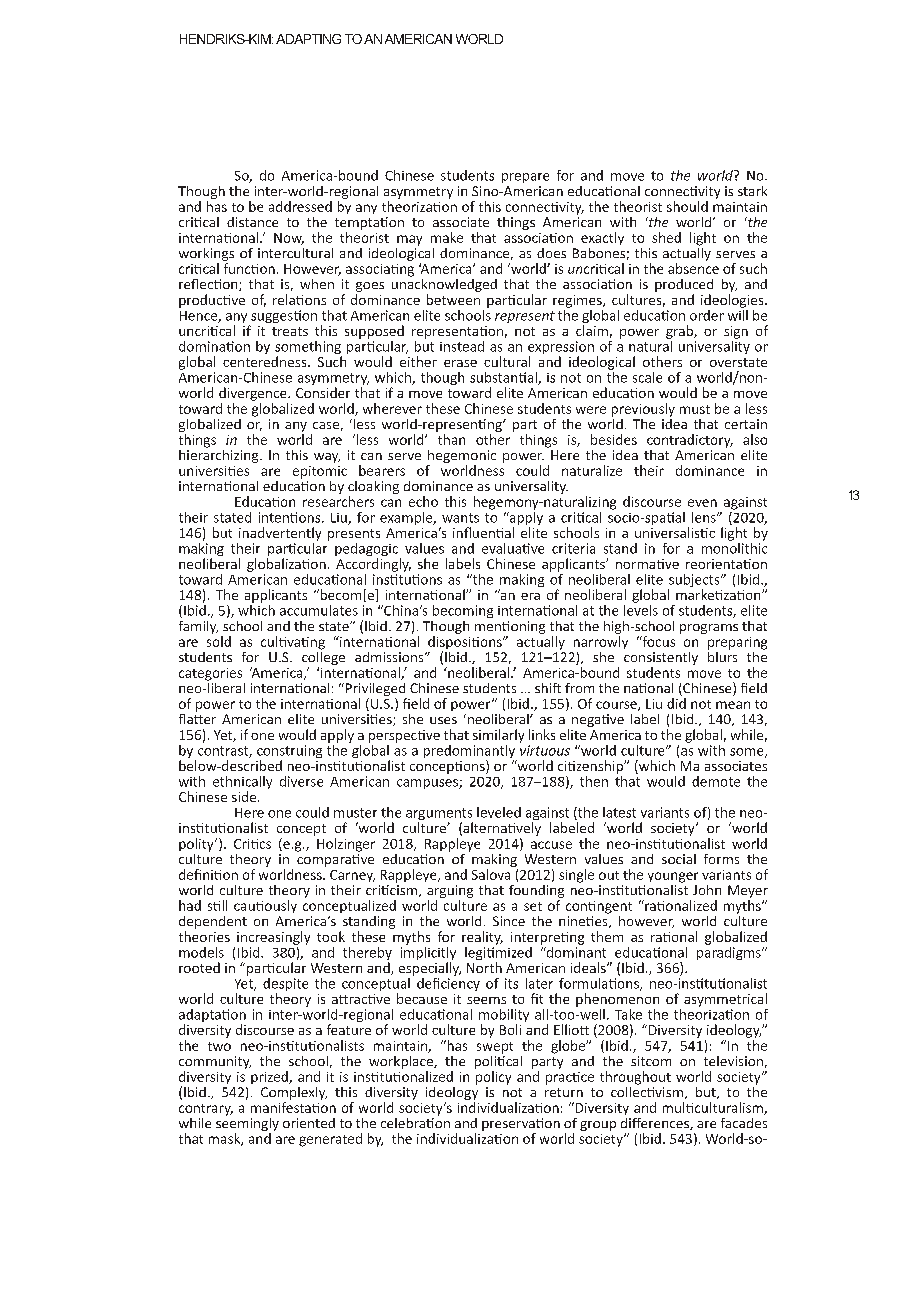 This screenshot has height=1308, width=924. I want to click on ethnically, so click(242, 784).
